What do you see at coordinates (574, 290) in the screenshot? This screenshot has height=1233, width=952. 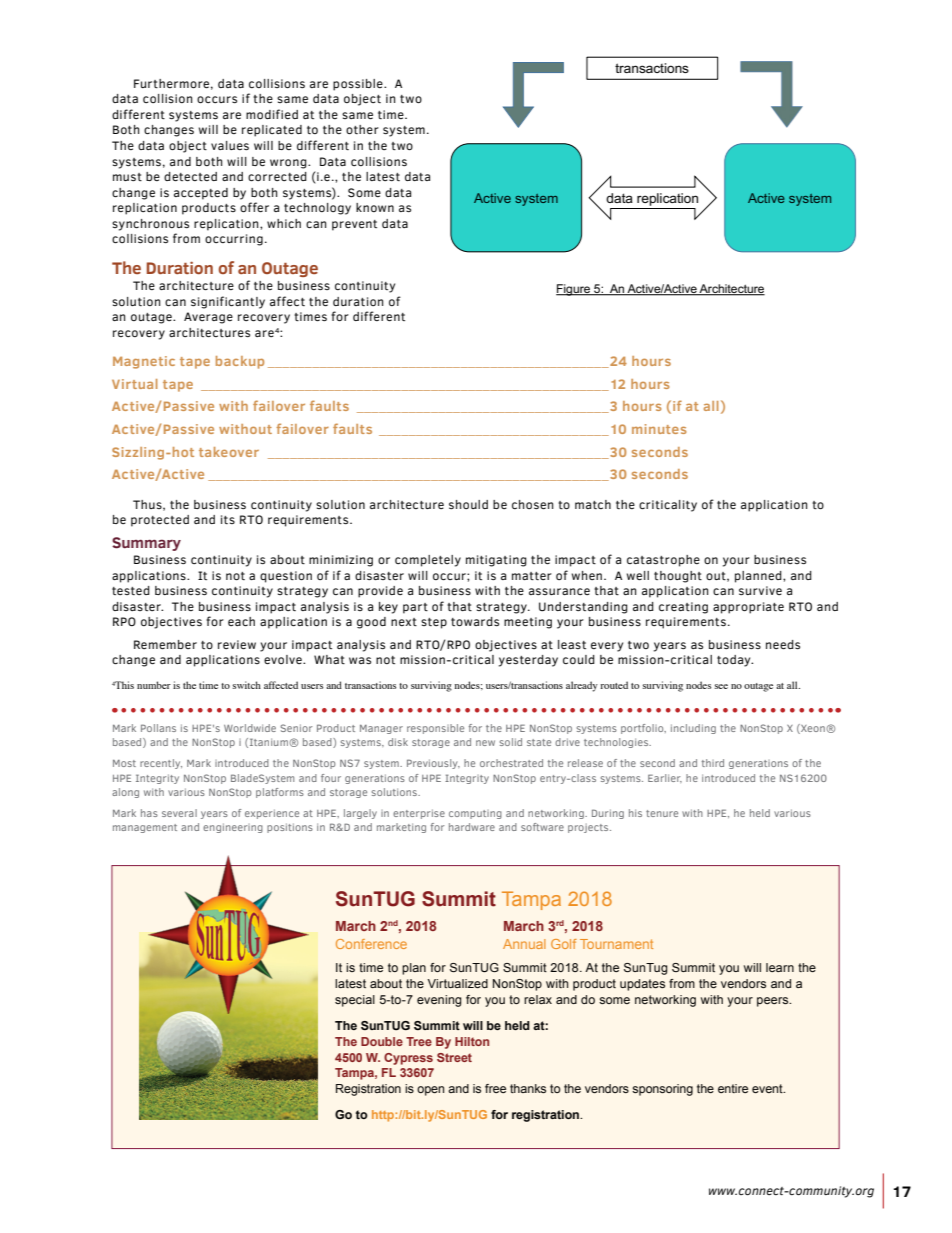 I see `Figure` at bounding box center [574, 290].
